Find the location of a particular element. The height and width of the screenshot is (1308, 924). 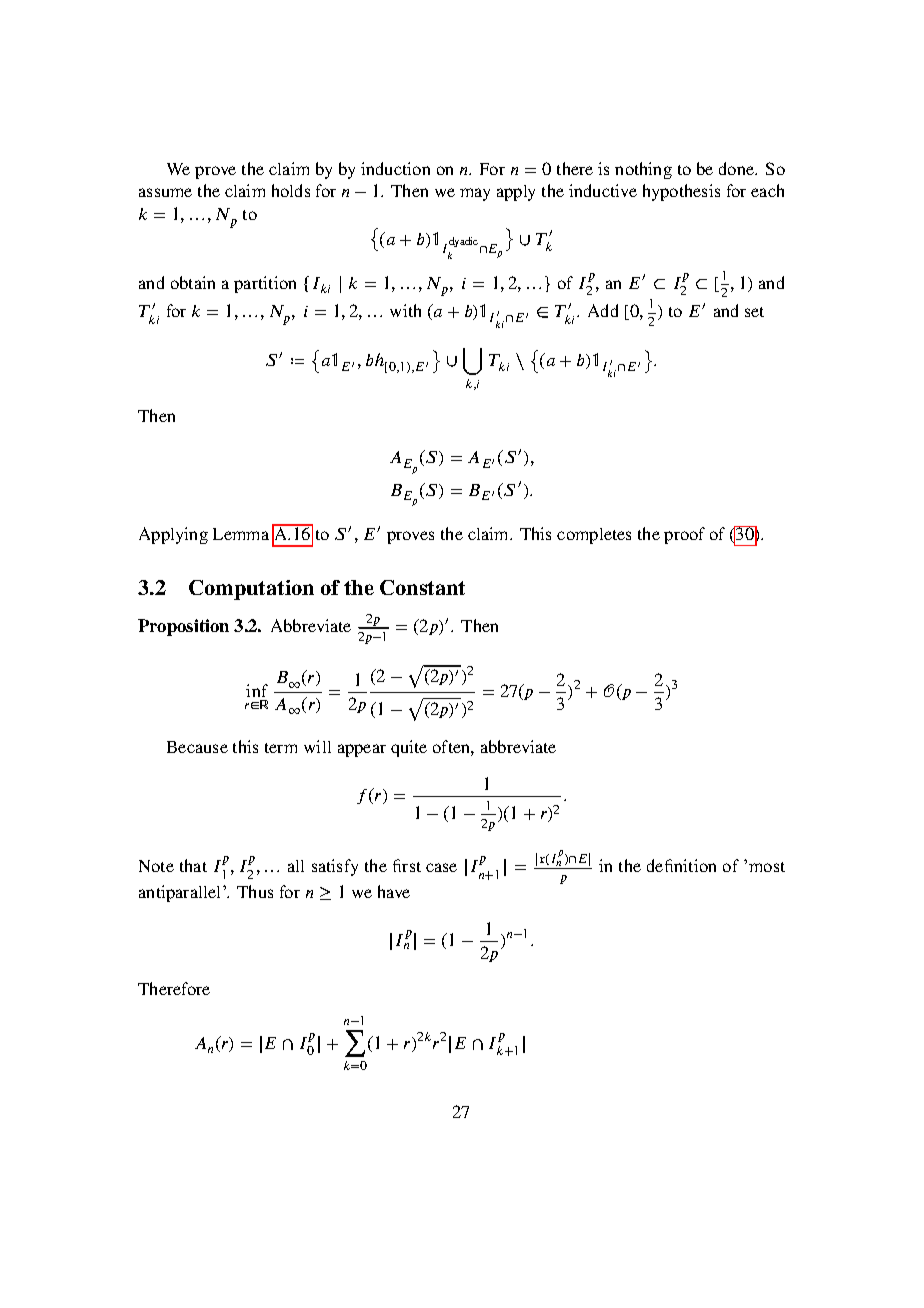

completes is located at coordinates (594, 536).
